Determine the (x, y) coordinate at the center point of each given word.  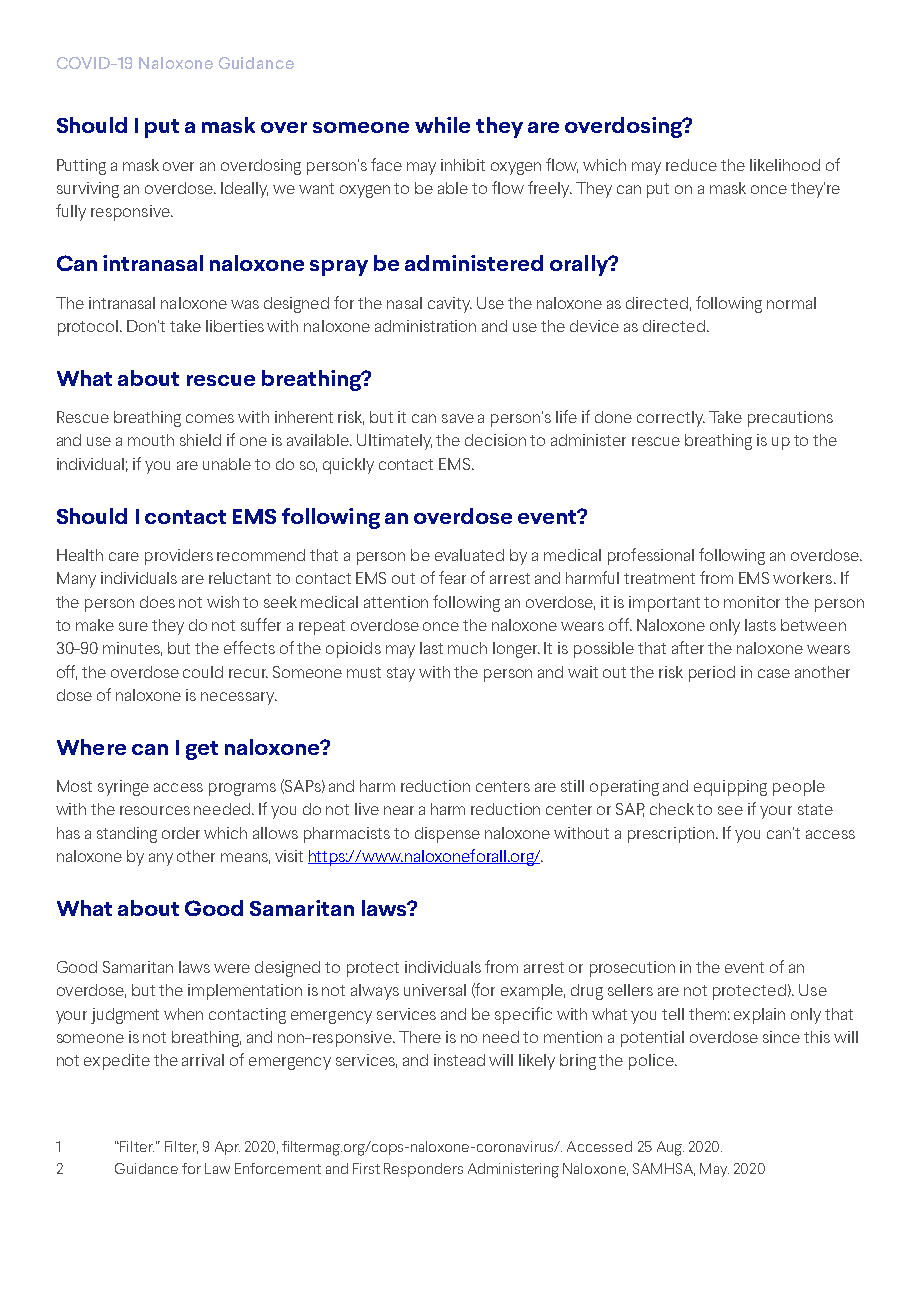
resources (155, 810)
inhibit (463, 165)
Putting (81, 167)
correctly (671, 419)
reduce (691, 165)
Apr (227, 1148)
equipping (730, 788)
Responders (423, 1170)
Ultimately (394, 442)
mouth (151, 440)
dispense (447, 835)
